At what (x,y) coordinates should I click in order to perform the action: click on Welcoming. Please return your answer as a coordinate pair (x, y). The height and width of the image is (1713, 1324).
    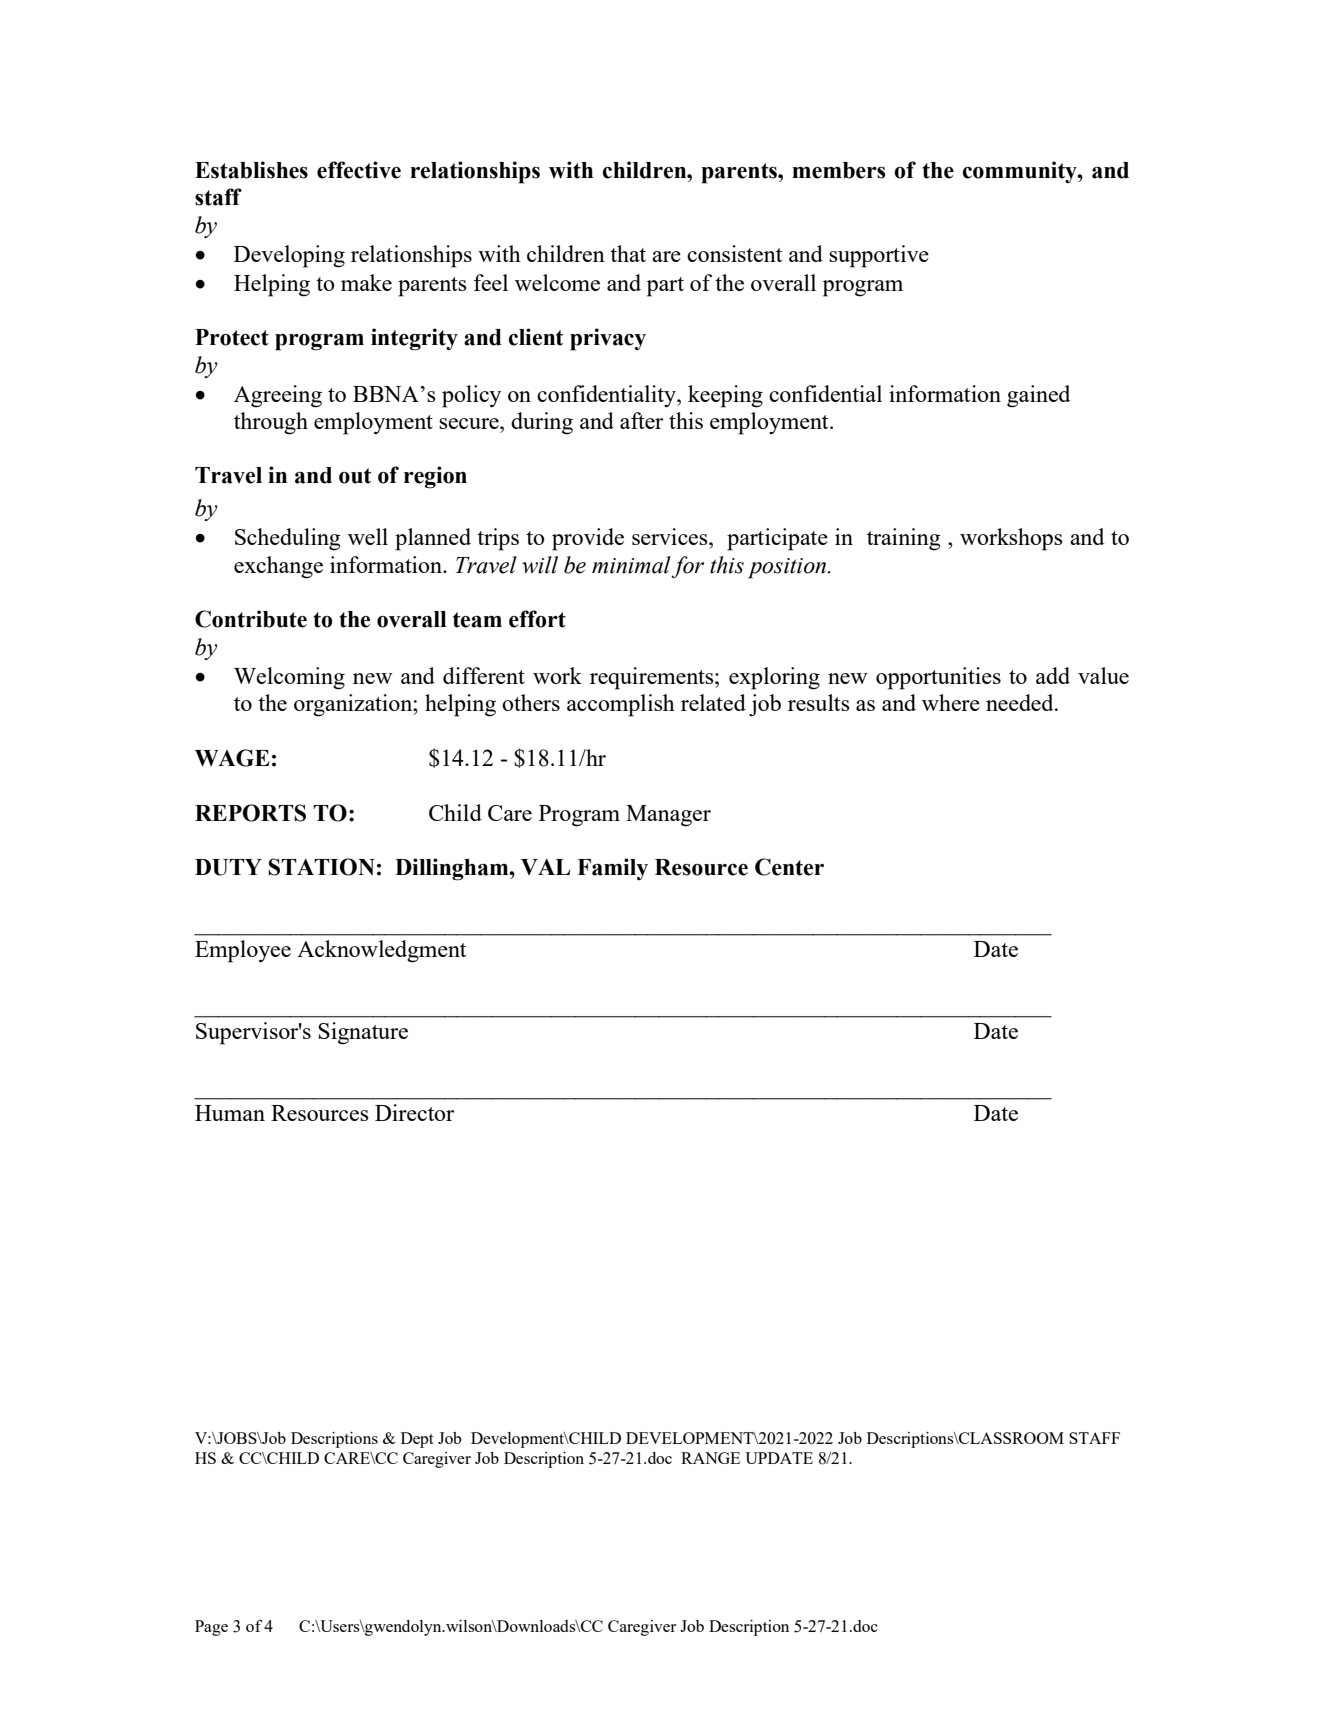
    Looking at the image, I should click on (289, 678).
